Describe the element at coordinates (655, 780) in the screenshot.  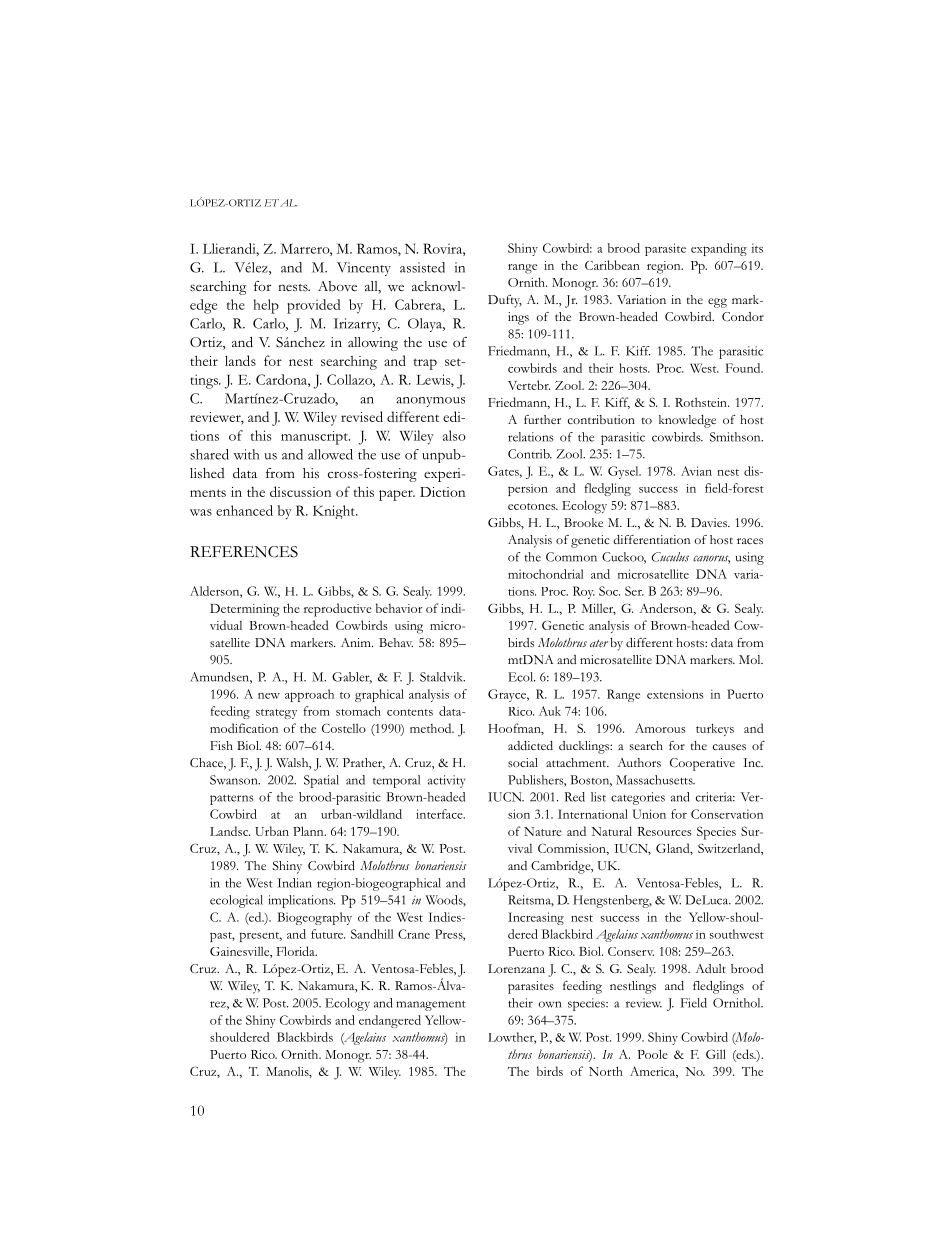
I see `Massachusetts` at that location.
